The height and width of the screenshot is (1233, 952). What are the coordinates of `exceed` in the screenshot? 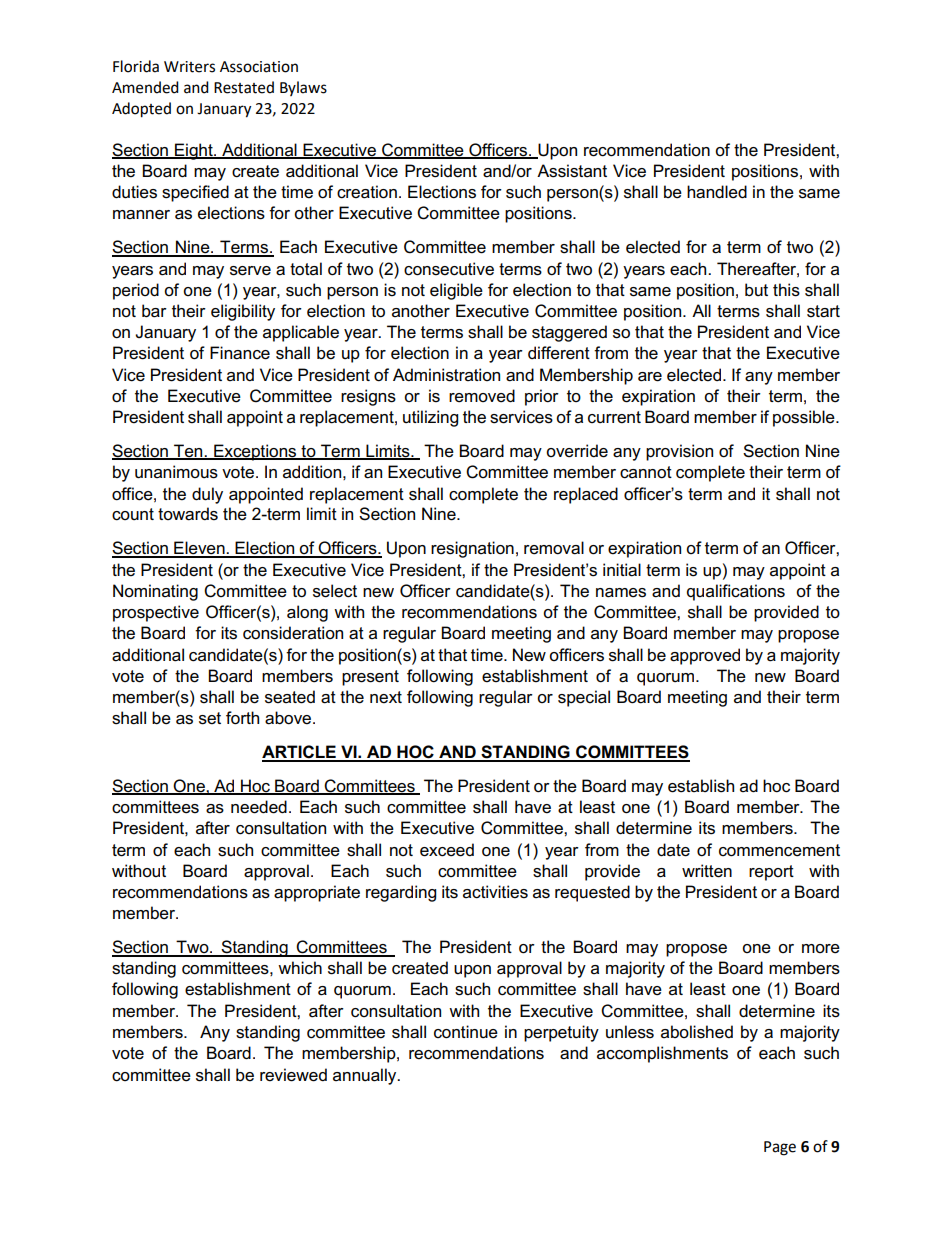 It's located at (447, 850).
